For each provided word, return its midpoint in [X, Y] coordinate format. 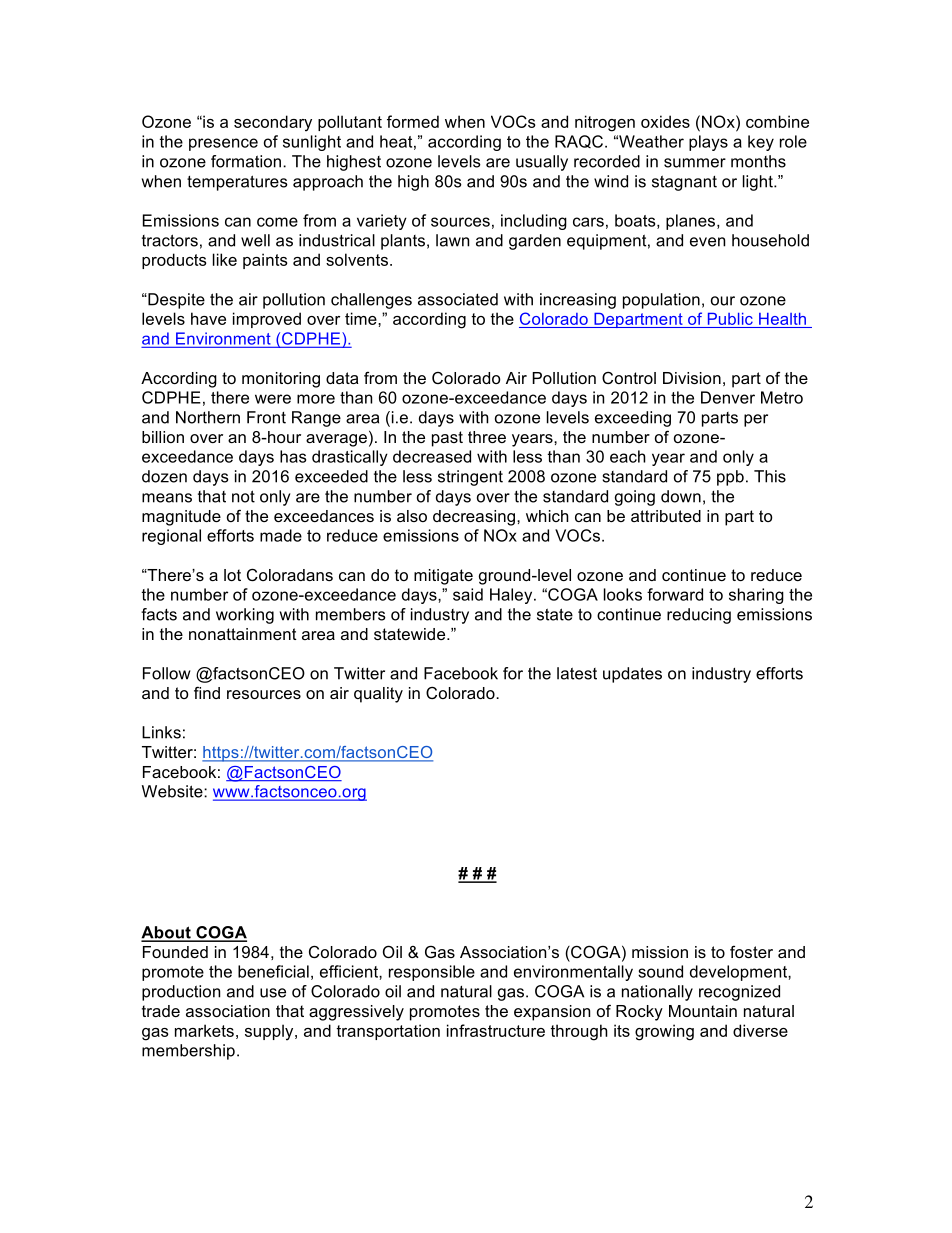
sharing [756, 596]
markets [204, 1030]
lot [232, 575]
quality [378, 695]
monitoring [281, 380]
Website [173, 791]
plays [708, 143]
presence [223, 144]
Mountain [703, 1011]
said [468, 594]
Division [692, 378]
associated [458, 299]
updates [632, 675]
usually [542, 163]
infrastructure [496, 1030]
